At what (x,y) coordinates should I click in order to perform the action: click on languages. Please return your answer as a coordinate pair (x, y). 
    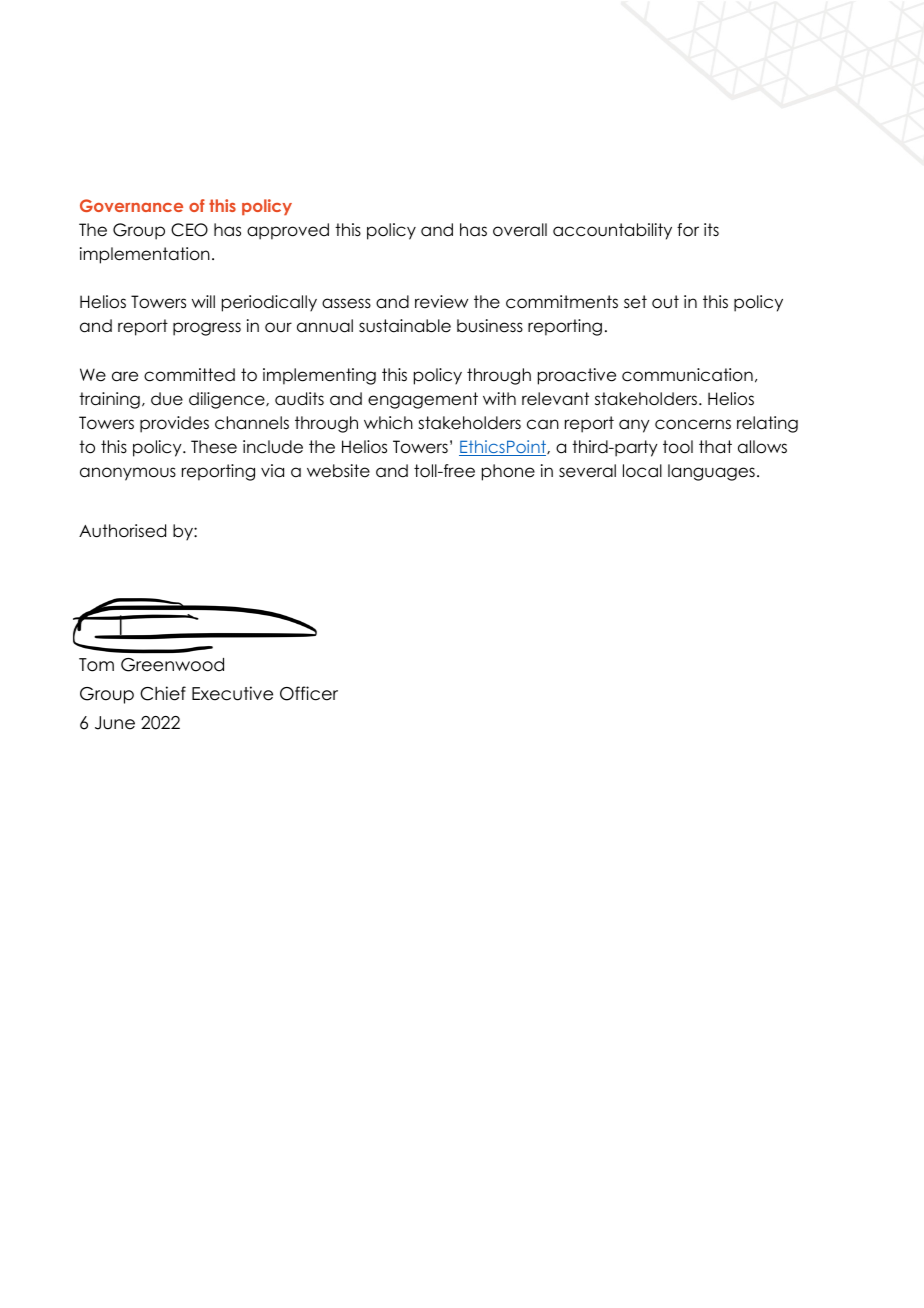
    Looking at the image, I should click on (711, 472).
